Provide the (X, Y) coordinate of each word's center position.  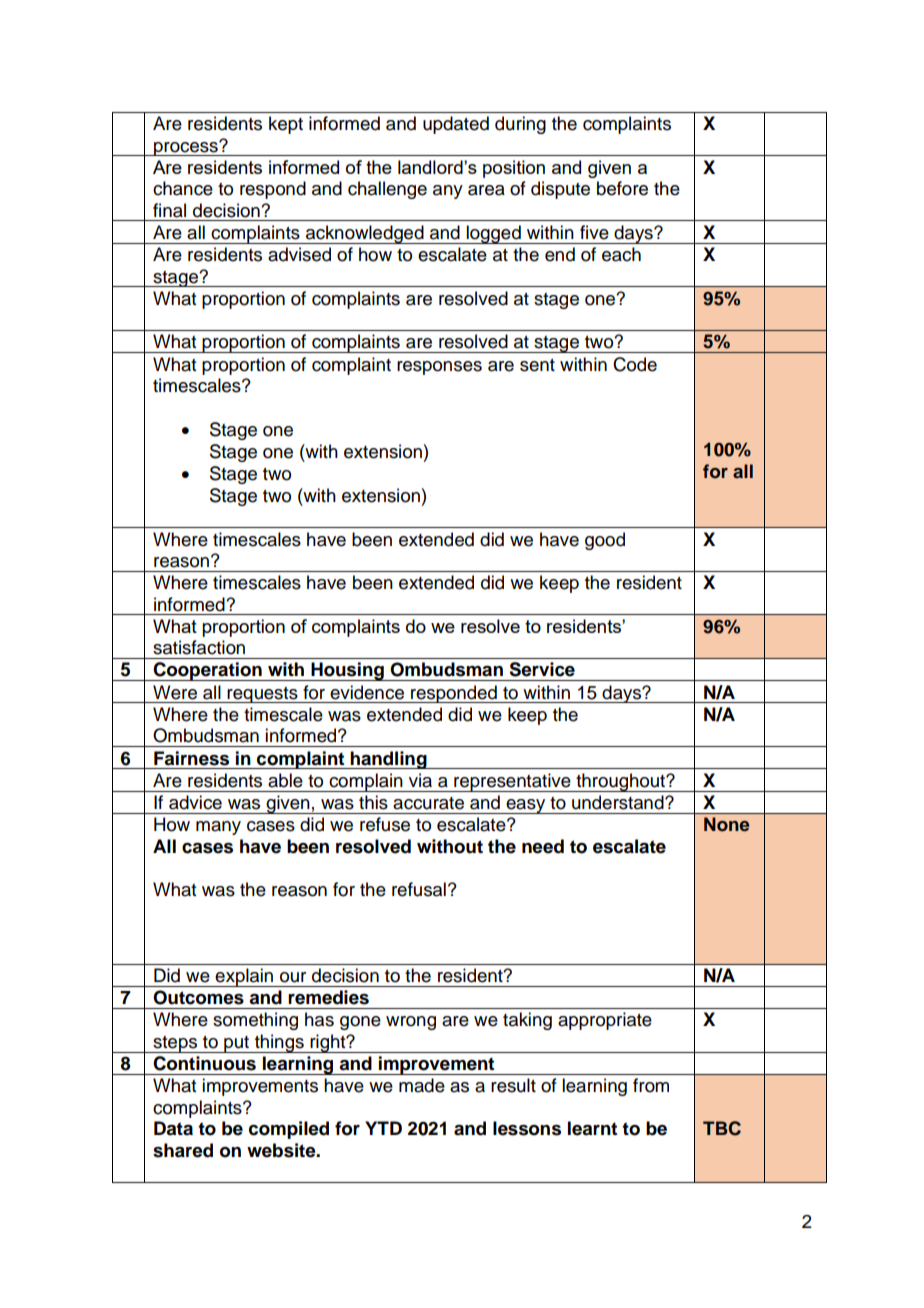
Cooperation (207, 671)
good (605, 541)
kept (286, 125)
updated (456, 125)
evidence (367, 692)
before (622, 188)
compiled (289, 1130)
